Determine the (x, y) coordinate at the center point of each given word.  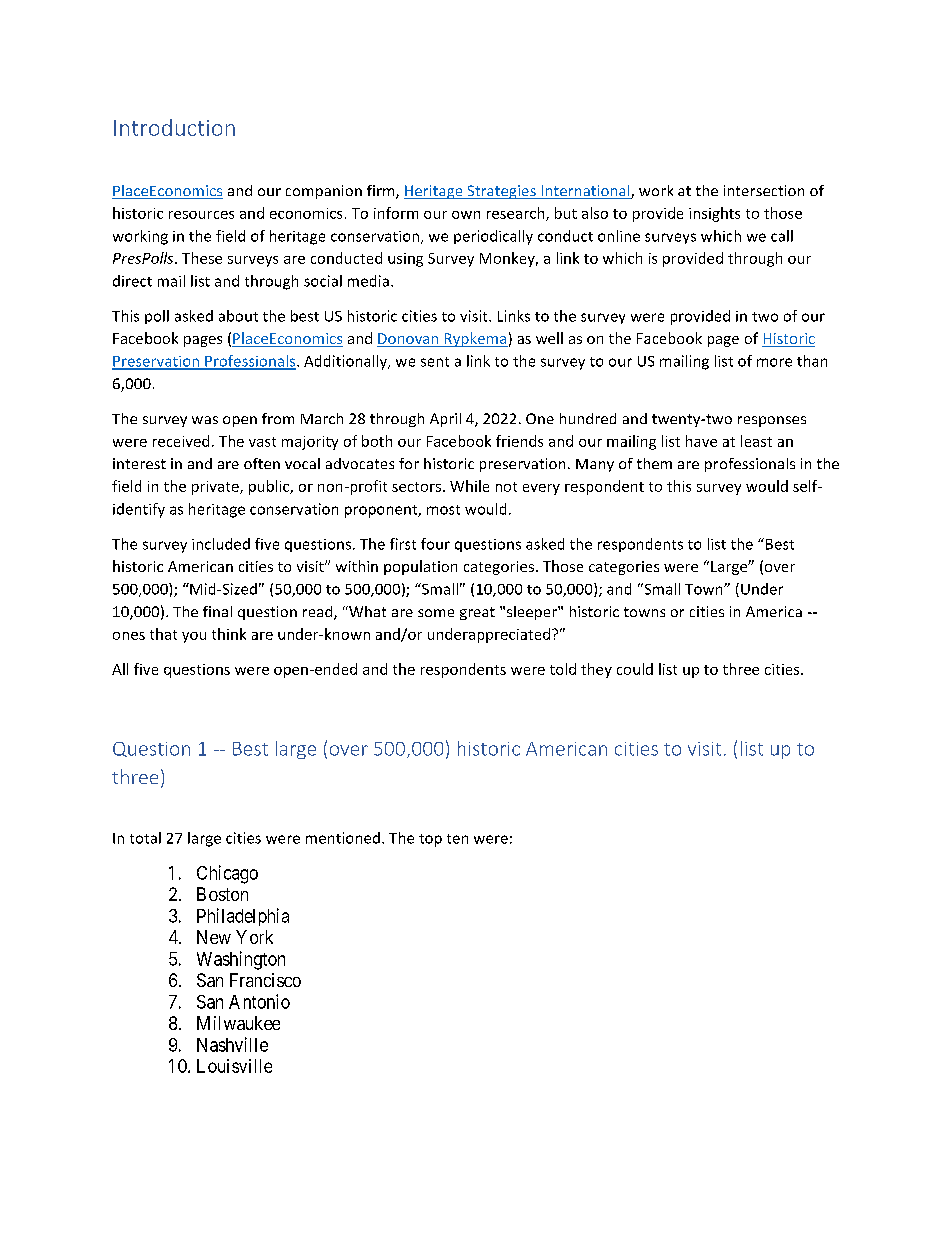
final (217, 611)
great (477, 613)
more (774, 362)
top (430, 840)
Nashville (232, 1044)
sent (435, 362)
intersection (764, 190)
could (635, 669)
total (145, 838)
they (596, 670)
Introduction (174, 127)
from (278, 418)
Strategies (501, 192)
